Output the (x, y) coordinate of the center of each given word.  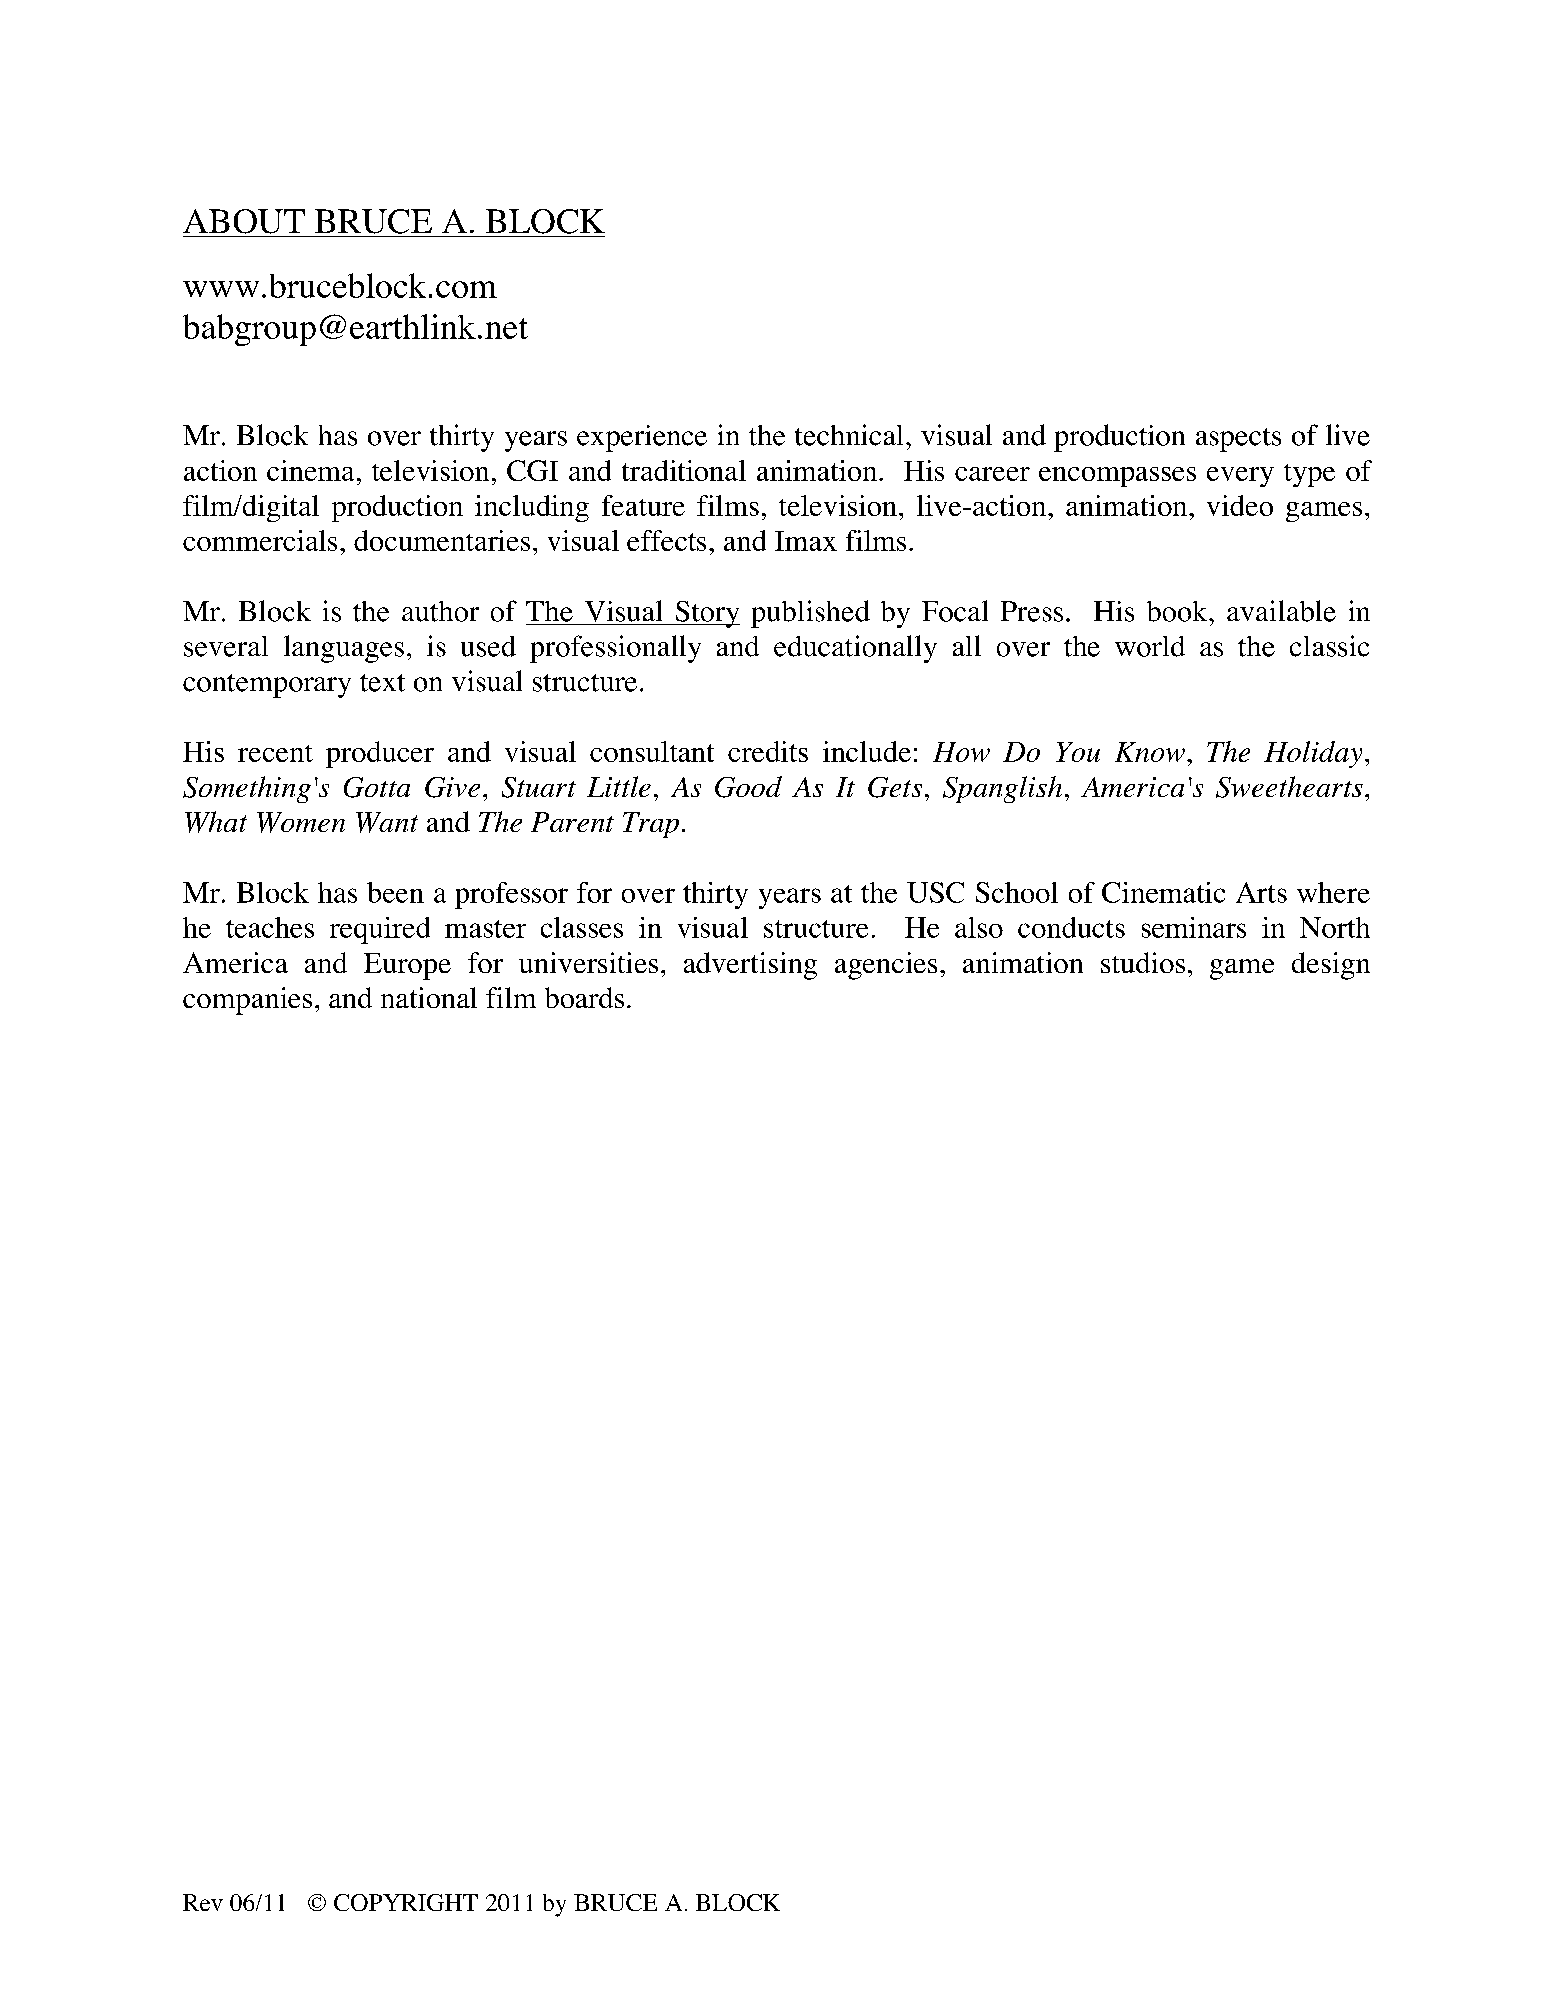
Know (1150, 752)
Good (748, 787)
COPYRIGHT (406, 1902)
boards (584, 997)
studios (1143, 962)
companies (247, 1001)
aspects (1238, 440)
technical (849, 435)
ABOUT (244, 221)
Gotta (377, 787)
